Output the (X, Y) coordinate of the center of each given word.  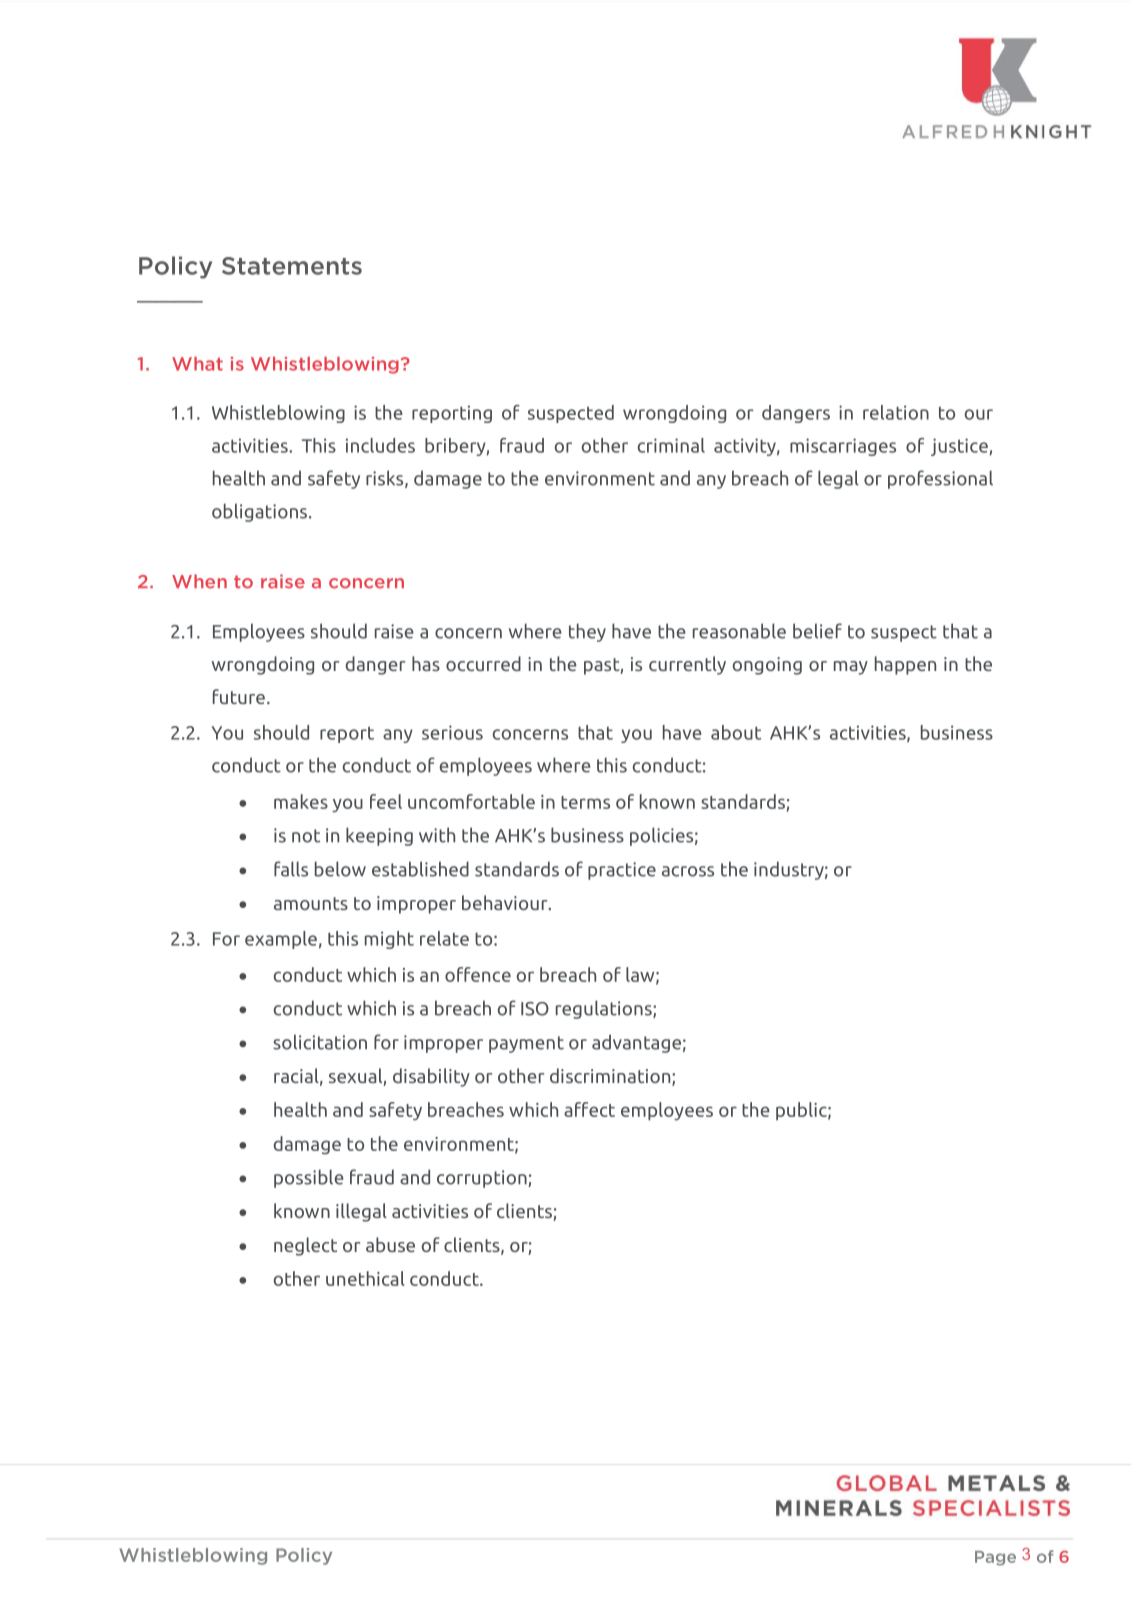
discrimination (611, 1077)
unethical (365, 1278)
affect (589, 1109)
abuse (390, 1244)
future (239, 696)
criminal (671, 445)
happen (905, 665)
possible (309, 1178)
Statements (292, 266)
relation (896, 412)
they (587, 632)
